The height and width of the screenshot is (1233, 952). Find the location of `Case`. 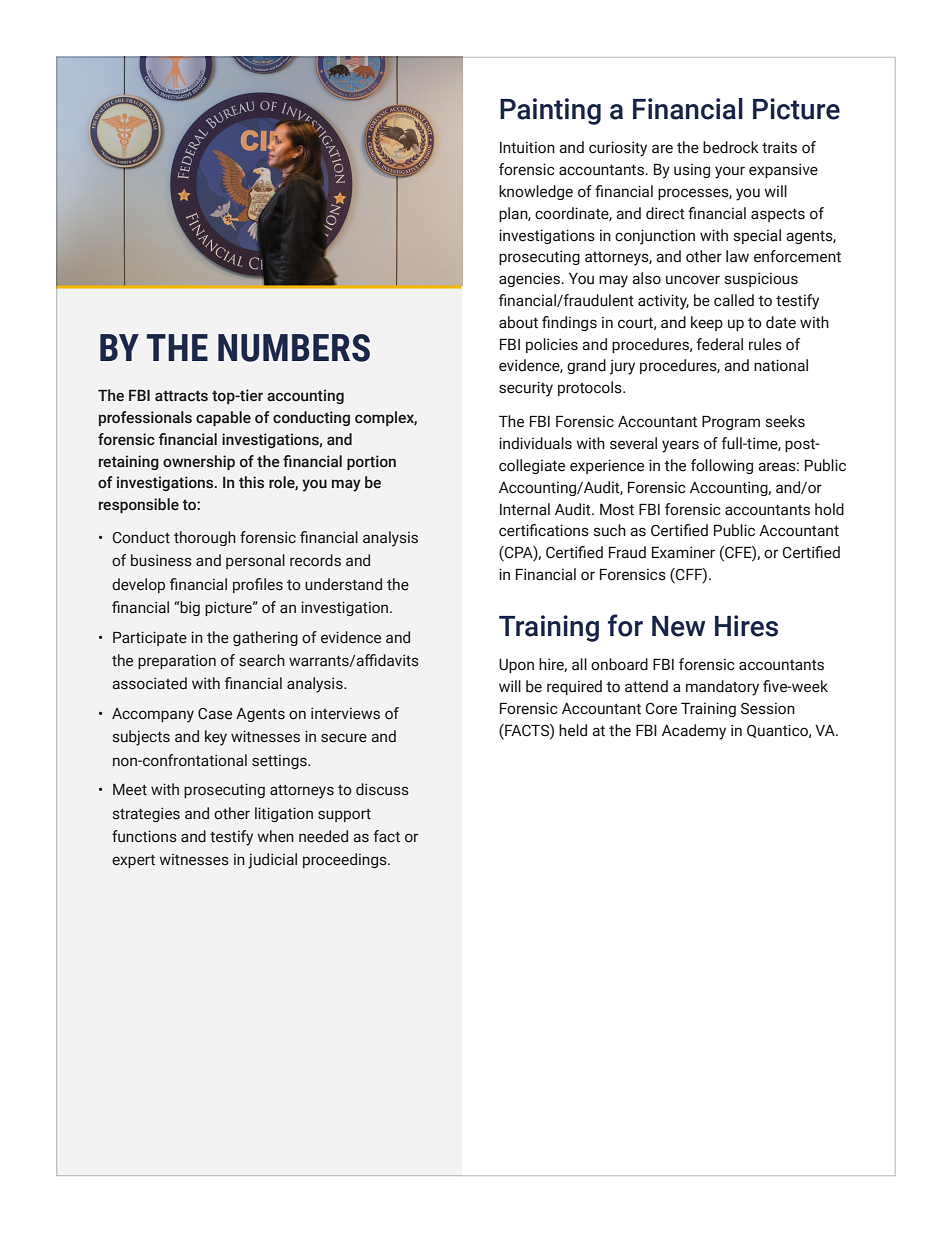

Case is located at coordinates (215, 714).
